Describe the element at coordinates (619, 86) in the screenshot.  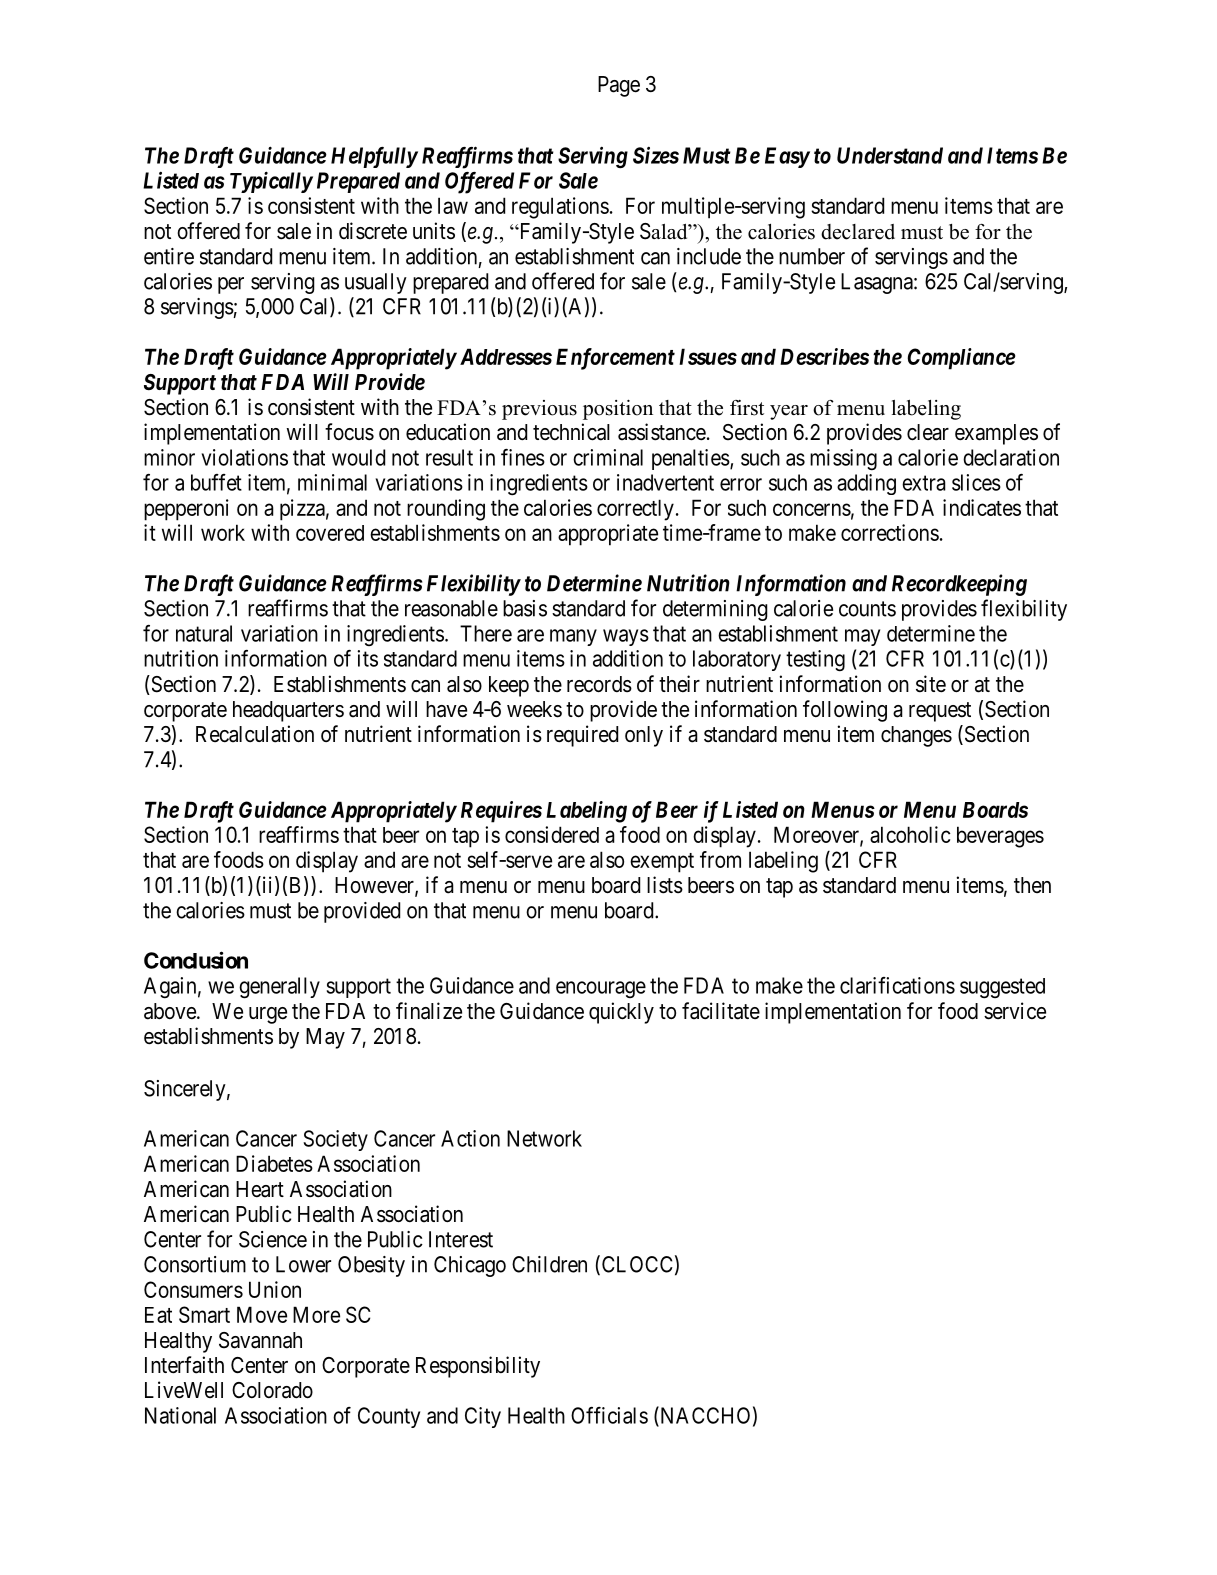
I see `Page` at that location.
